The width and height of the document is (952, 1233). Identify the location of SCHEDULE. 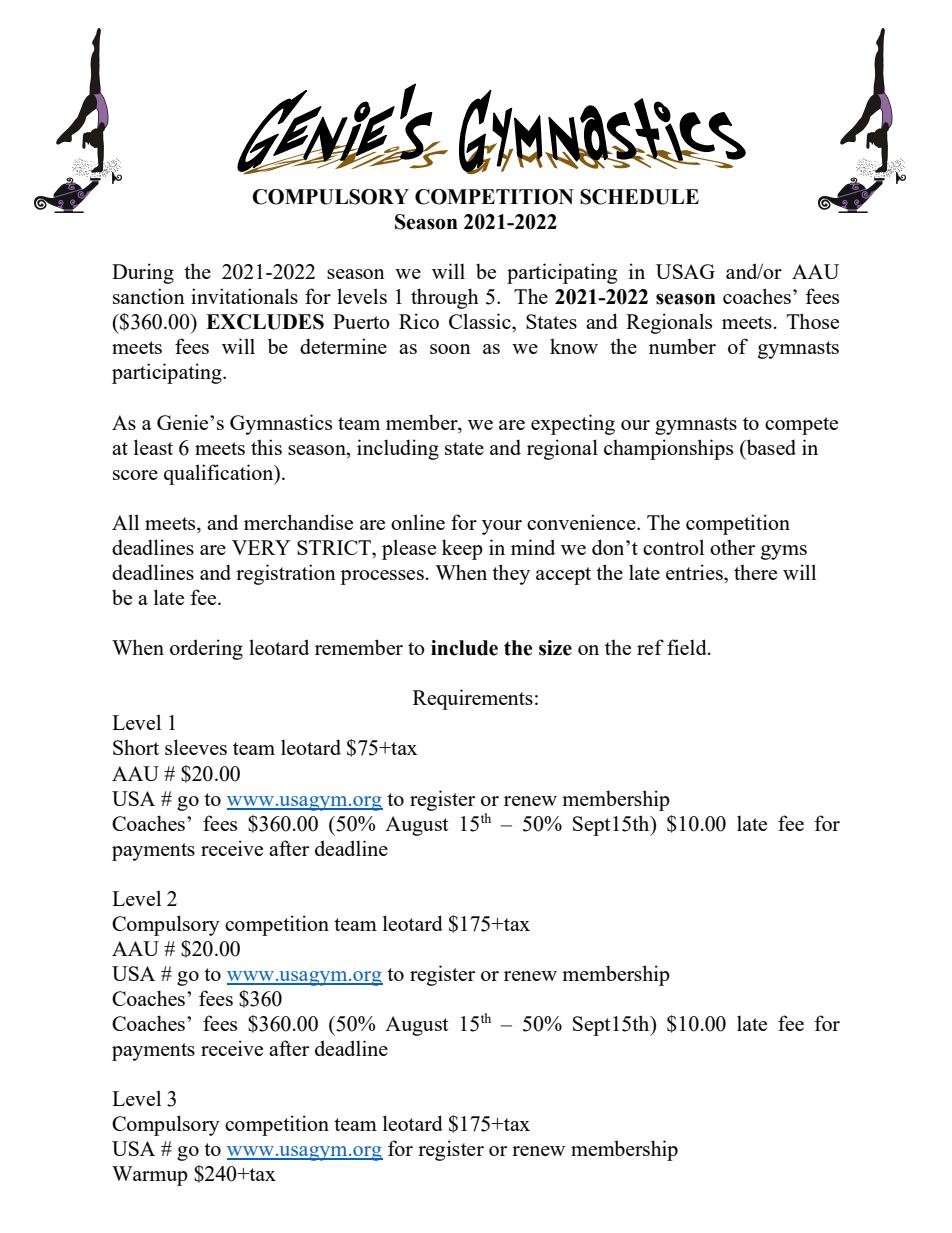
(639, 197).
